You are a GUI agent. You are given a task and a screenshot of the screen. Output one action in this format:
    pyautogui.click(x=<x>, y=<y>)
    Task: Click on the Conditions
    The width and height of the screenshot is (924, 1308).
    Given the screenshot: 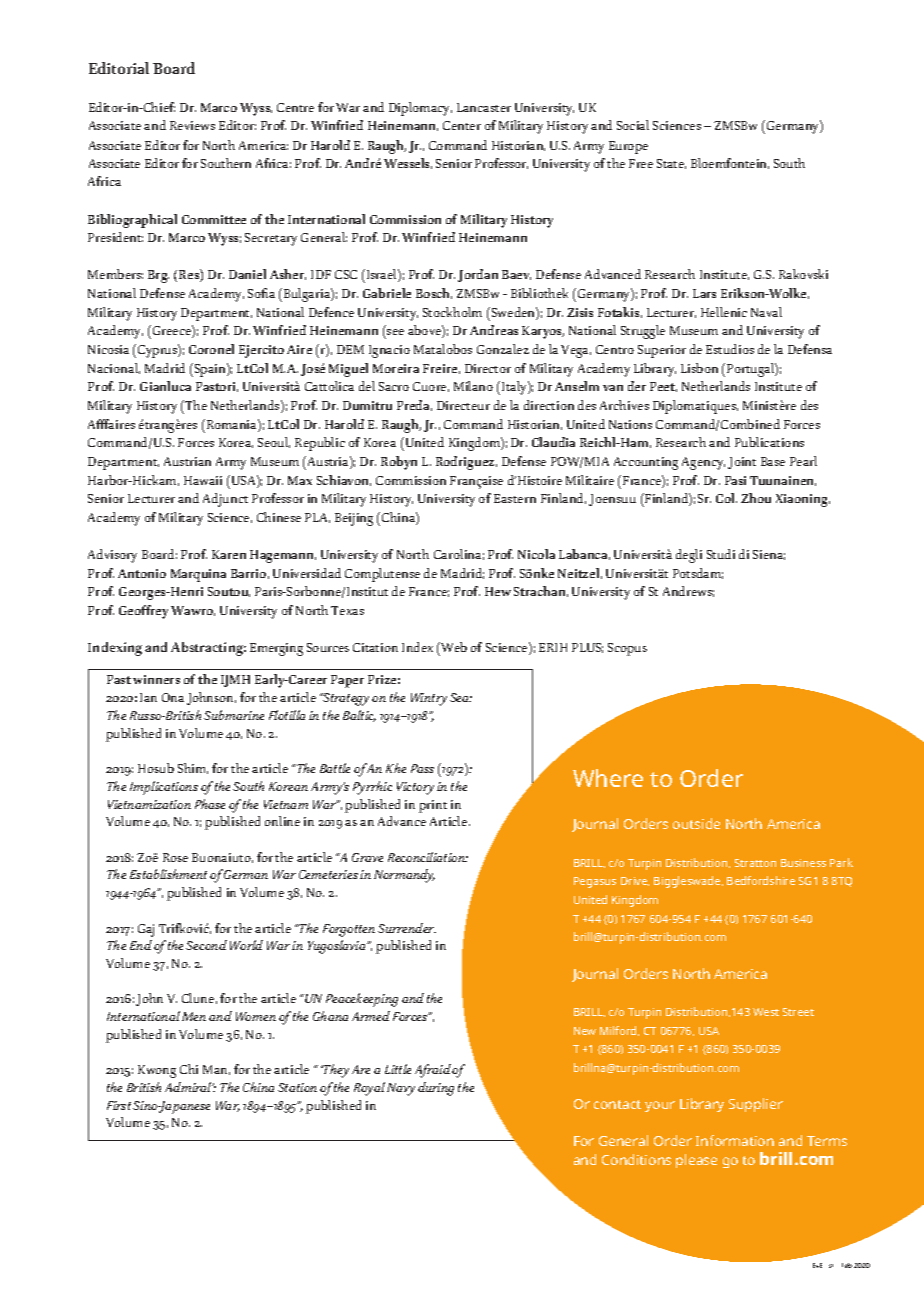 What is the action you would take?
    pyautogui.click(x=636, y=1159)
